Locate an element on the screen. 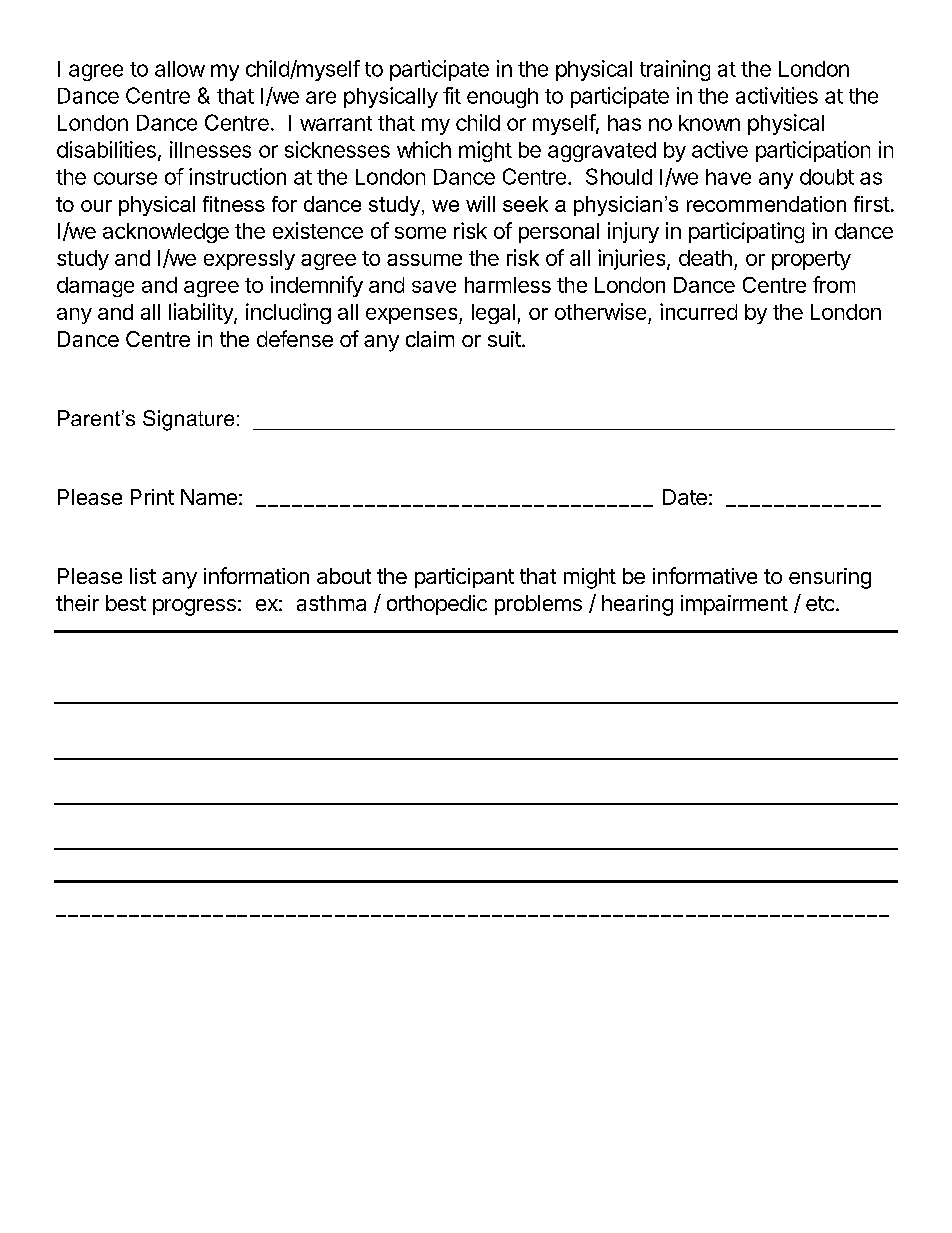  liability is located at coordinates (202, 313).
